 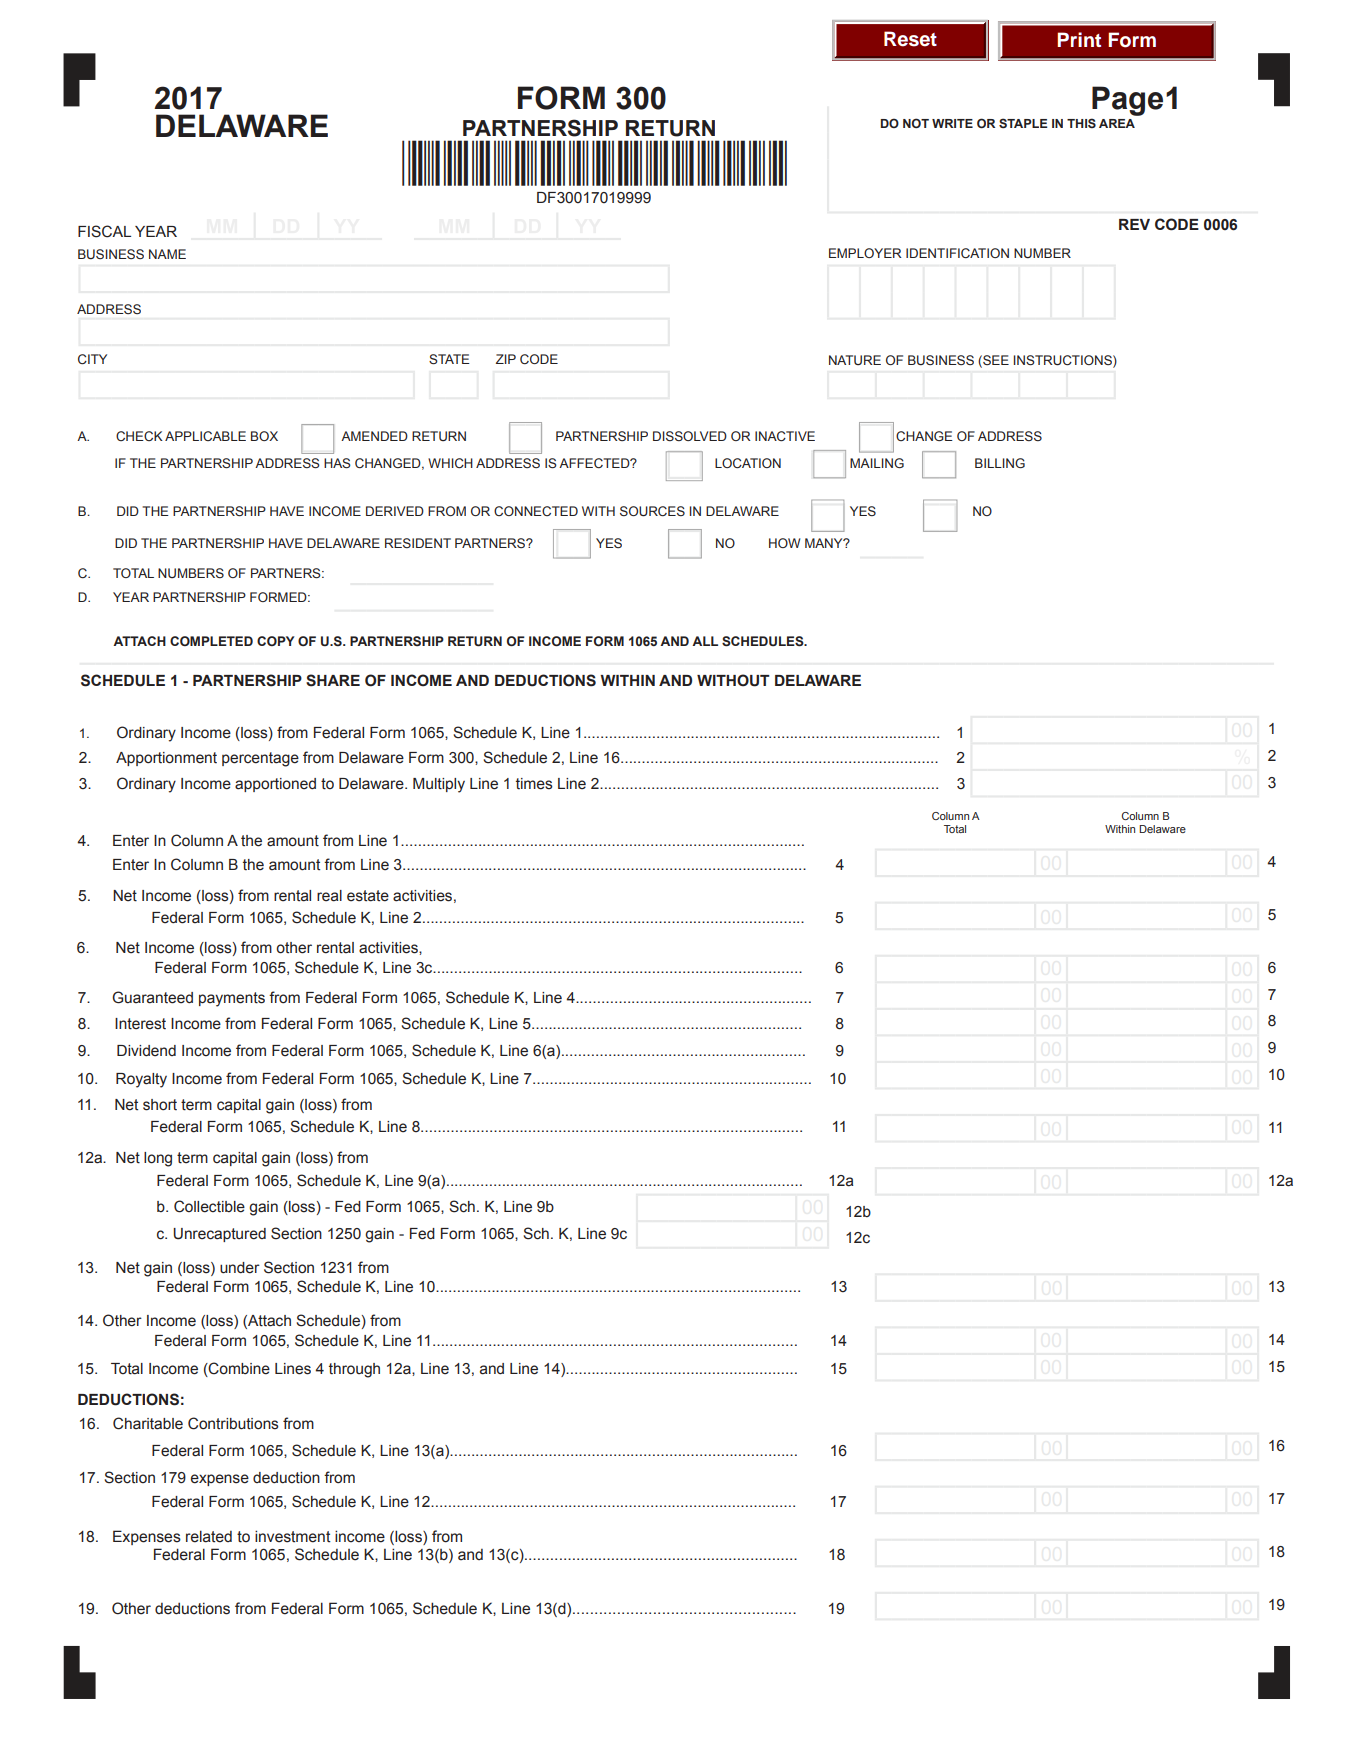 I want to click on payments, so click(x=232, y=999).
